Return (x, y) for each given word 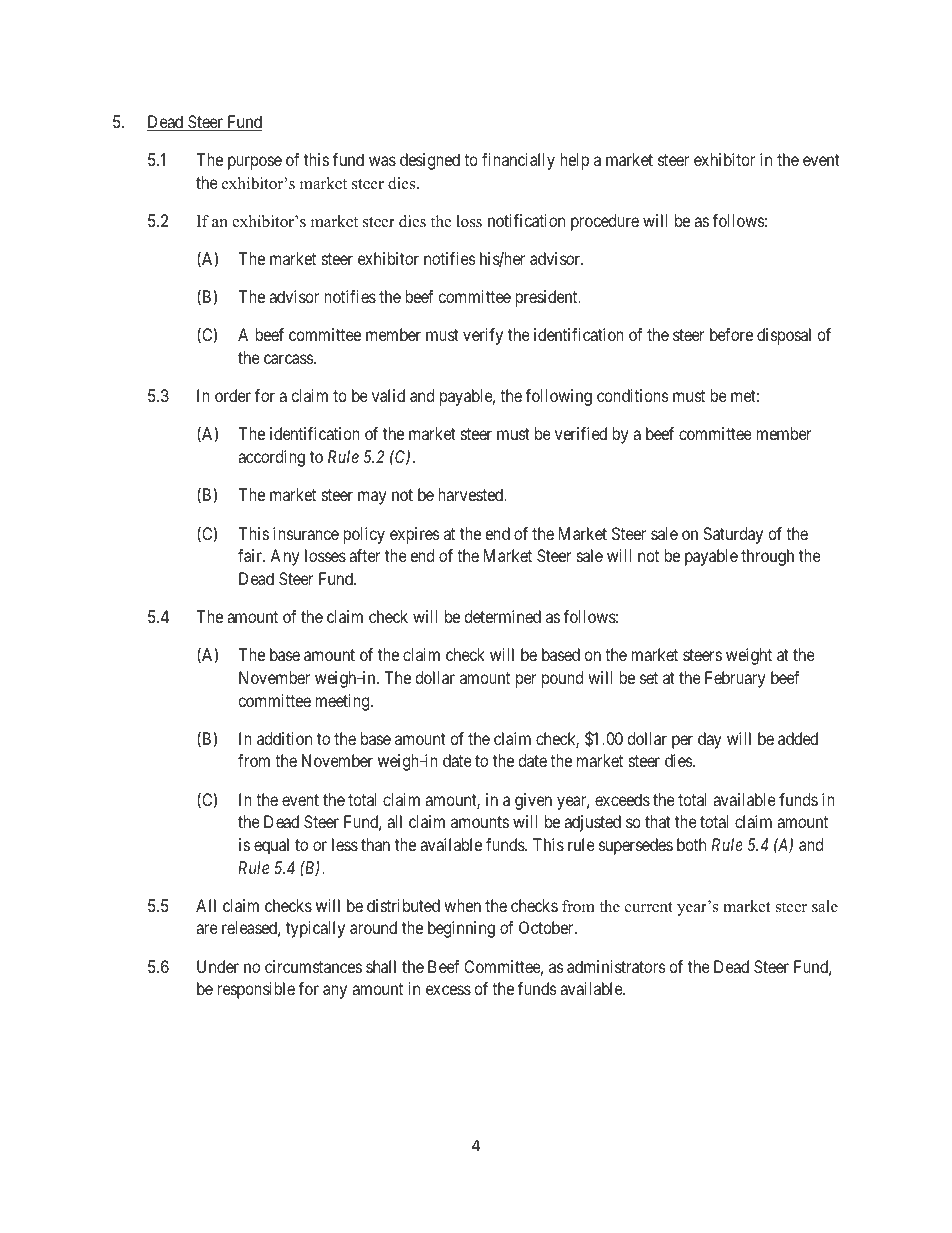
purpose (255, 163)
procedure (605, 222)
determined (502, 616)
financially (518, 161)
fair (251, 555)
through (767, 557)
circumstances (313, 966)
